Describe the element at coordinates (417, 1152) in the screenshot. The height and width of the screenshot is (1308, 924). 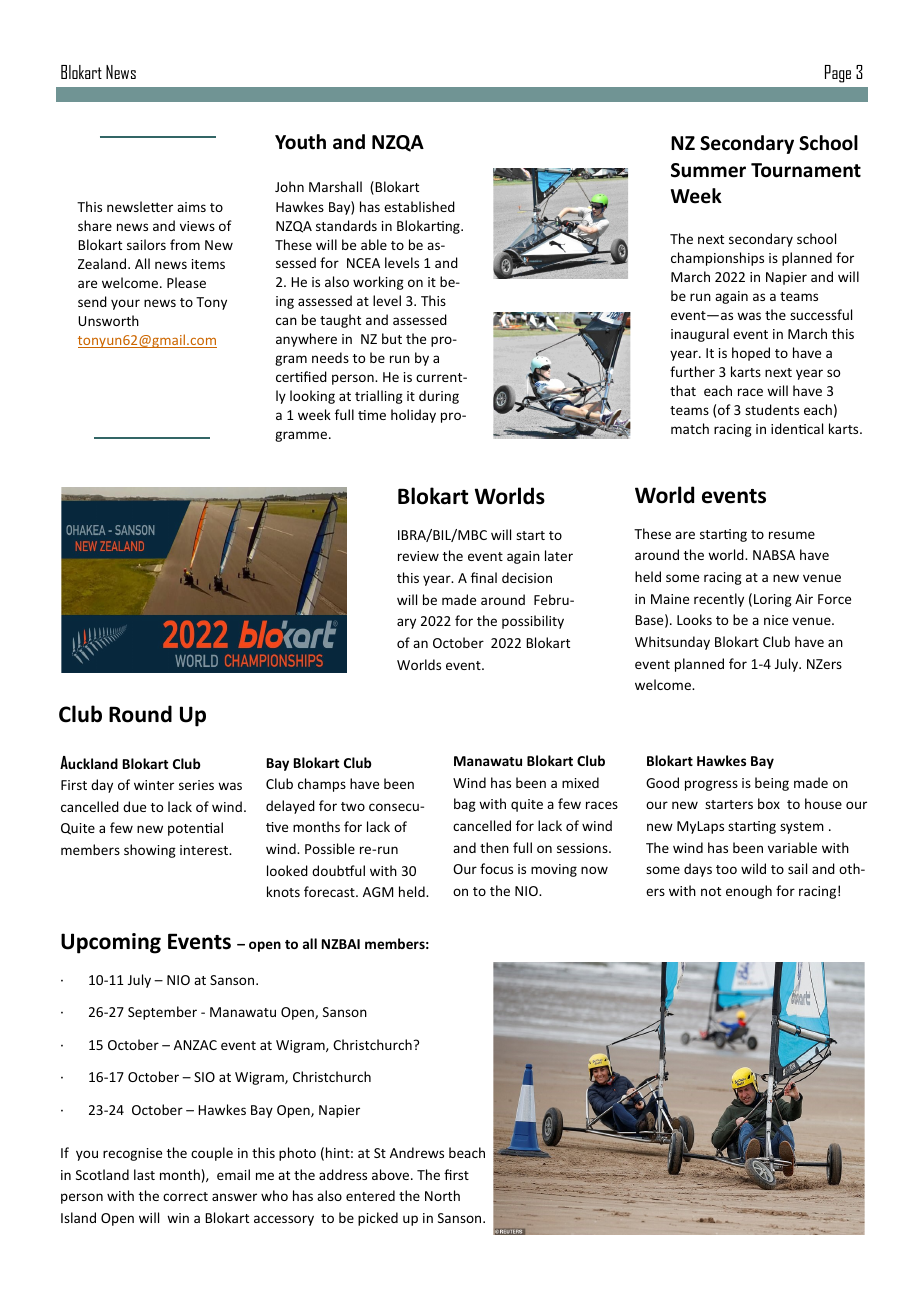
I see `Andrews` at that location.
